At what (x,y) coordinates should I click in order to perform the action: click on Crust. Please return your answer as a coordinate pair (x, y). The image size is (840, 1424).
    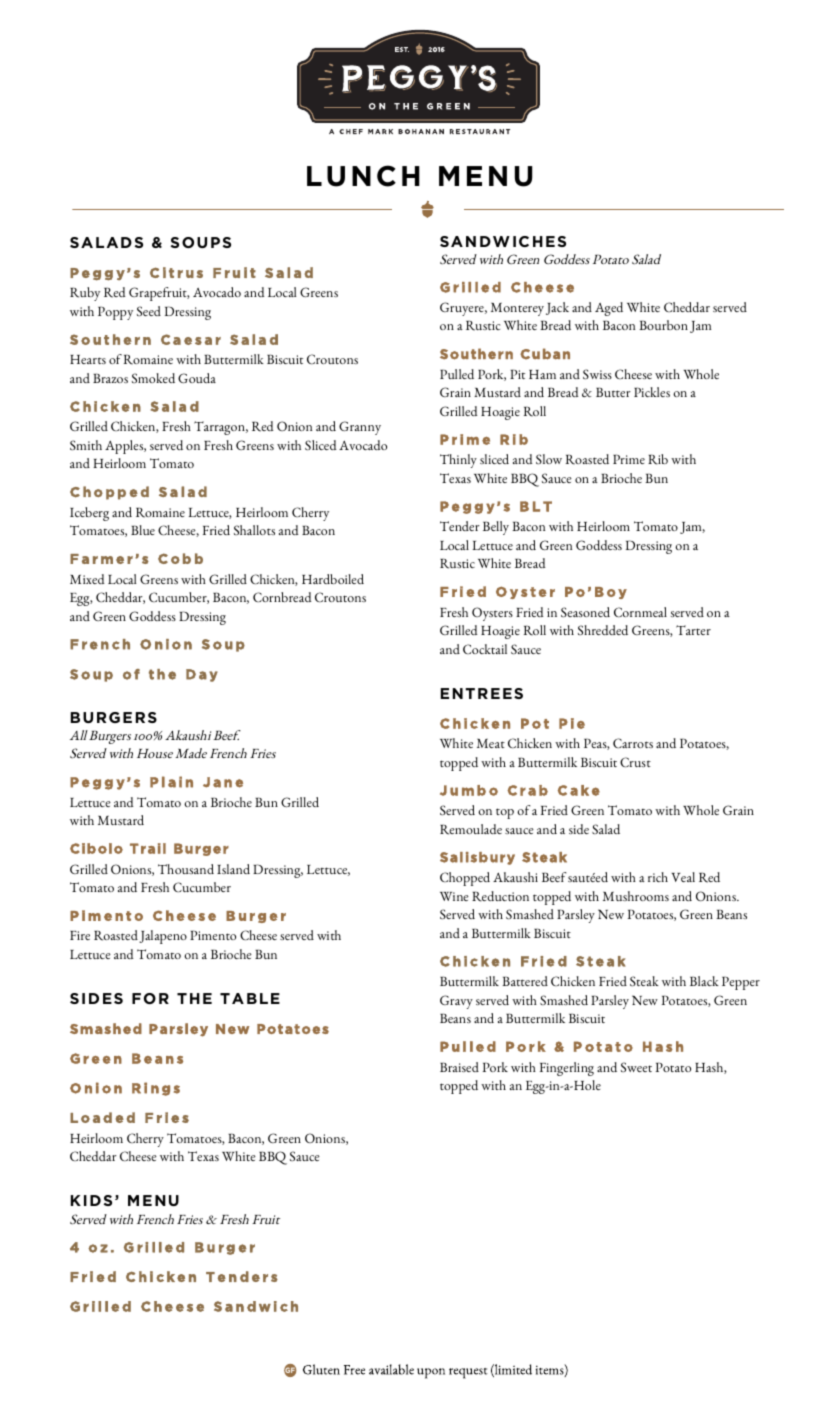
    Looking at the image, I should click on (635, 762).
